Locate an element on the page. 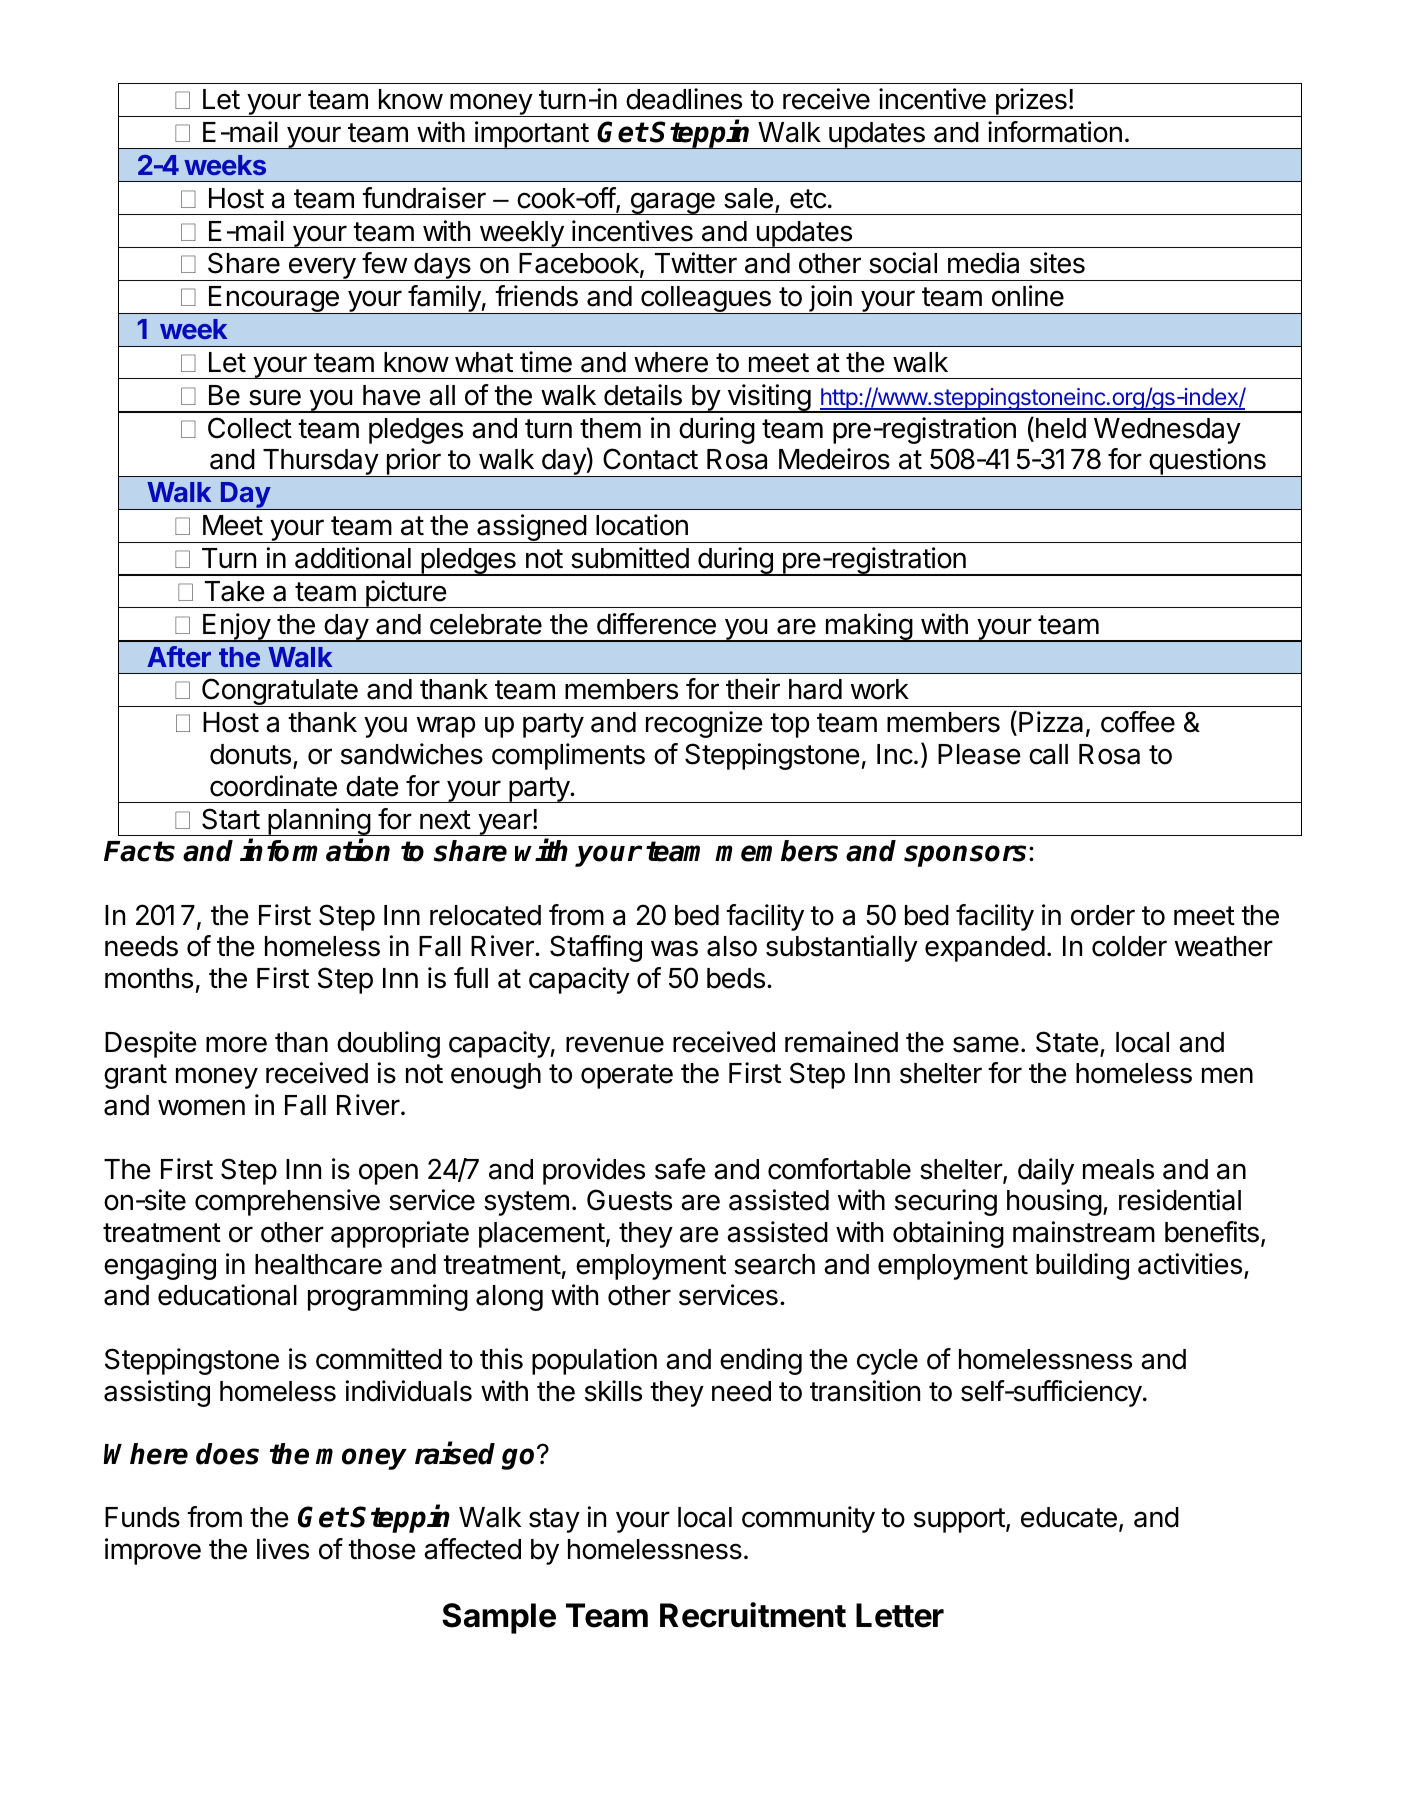  order is located at coordinates (1103, 915).
